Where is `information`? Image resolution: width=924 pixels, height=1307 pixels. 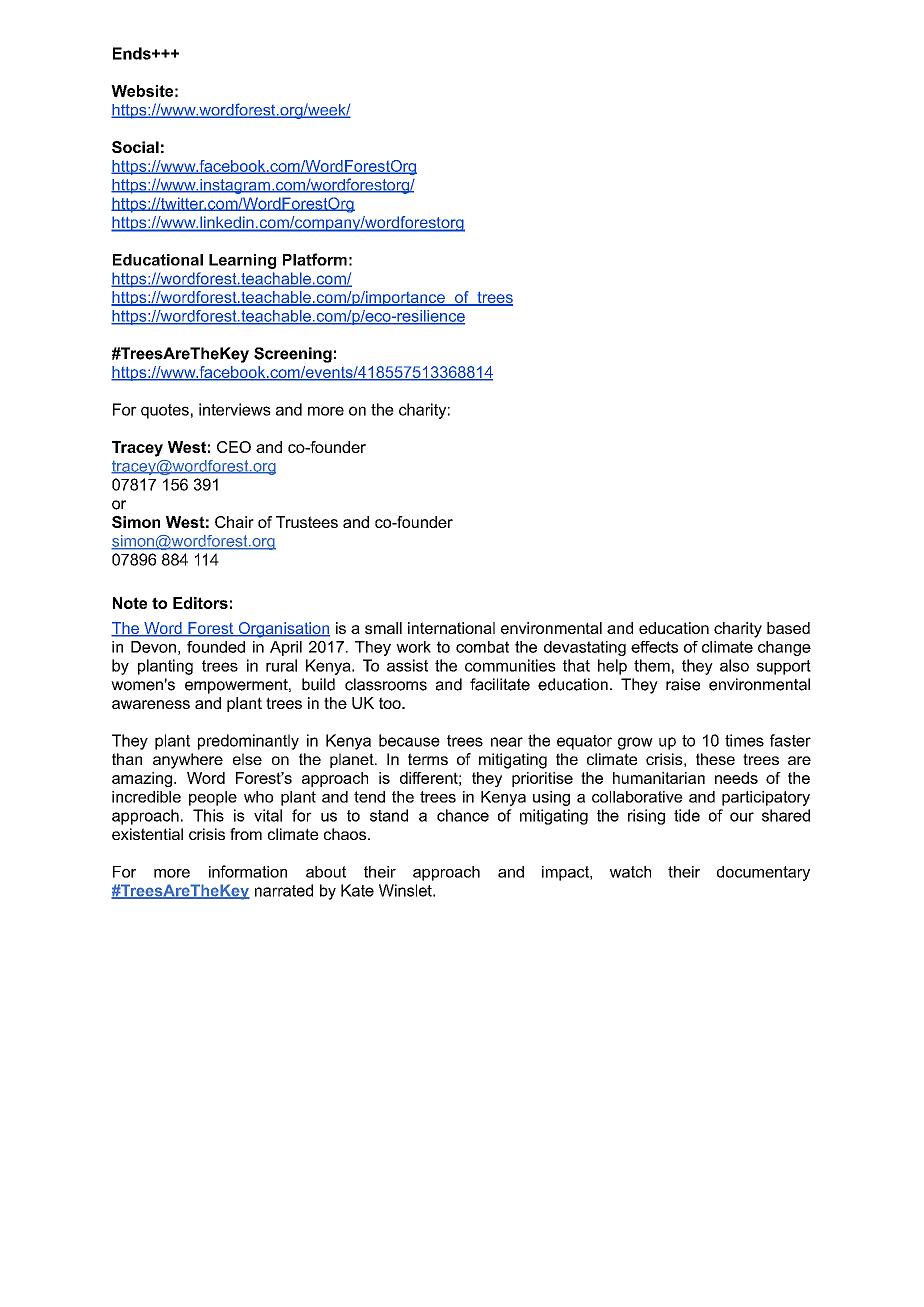
information is located at coordinates (248, 871).
